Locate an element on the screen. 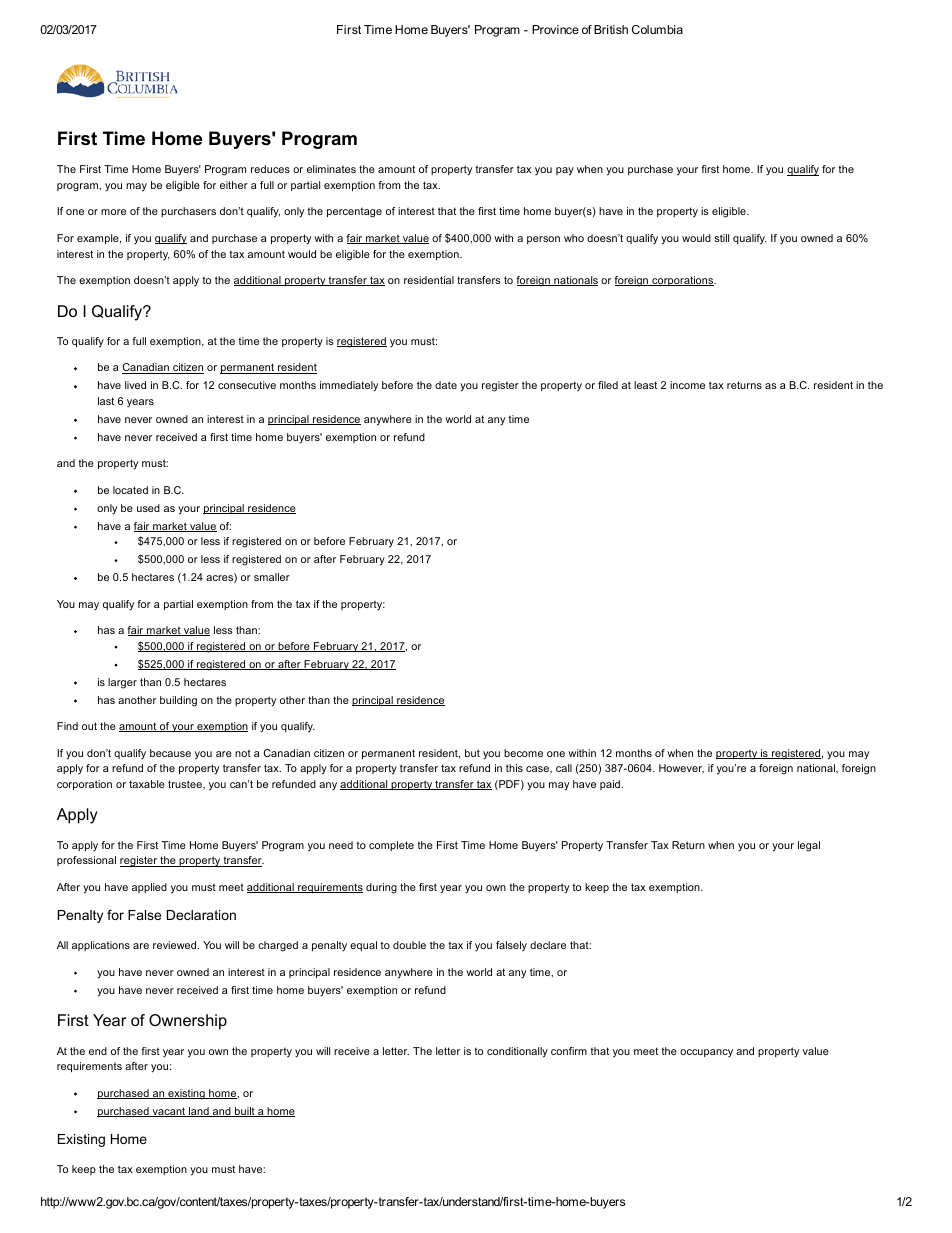  However is located at coordinates (681, 769).
